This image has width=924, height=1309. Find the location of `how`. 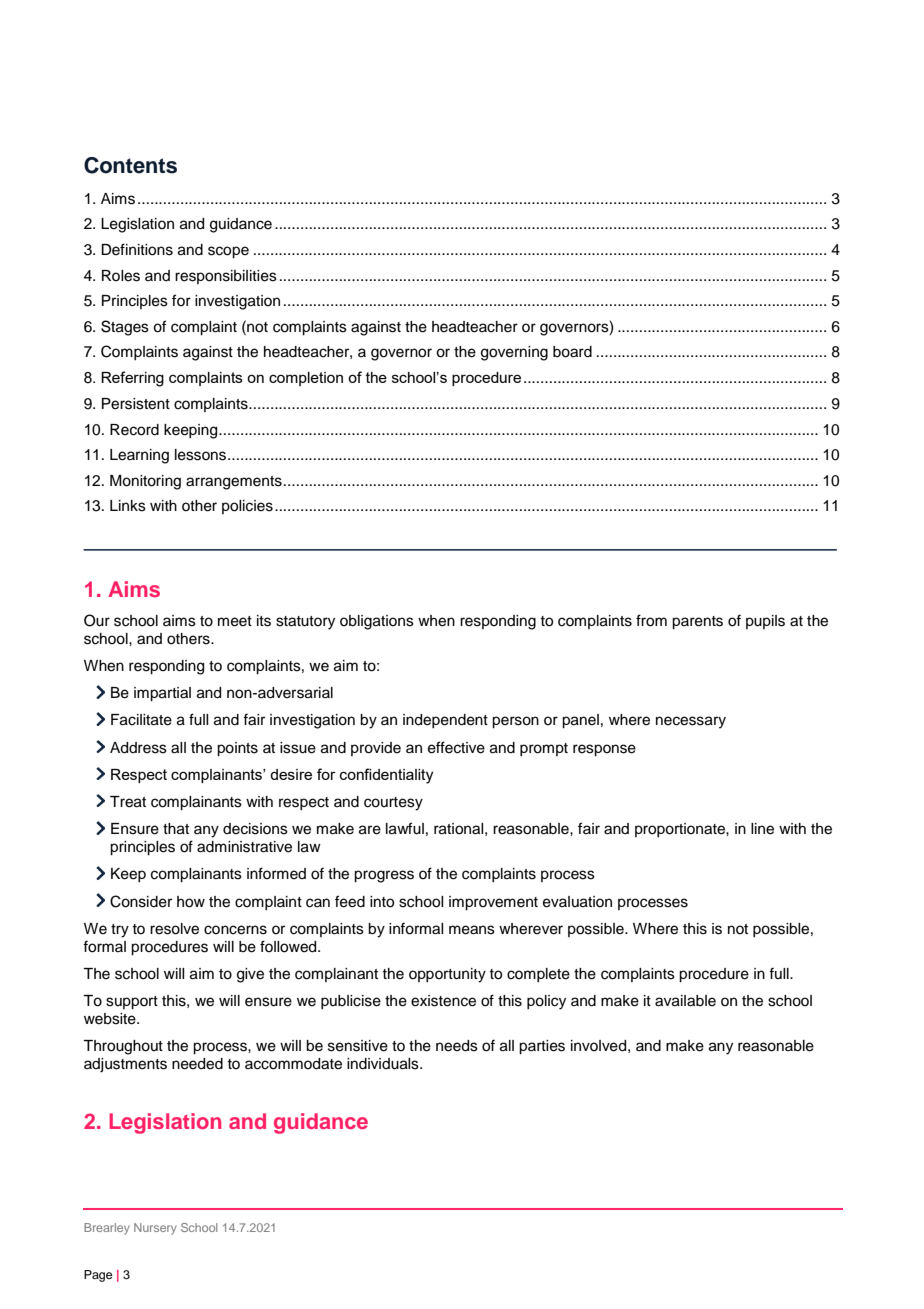

how is located at coordinates (191, 902).
